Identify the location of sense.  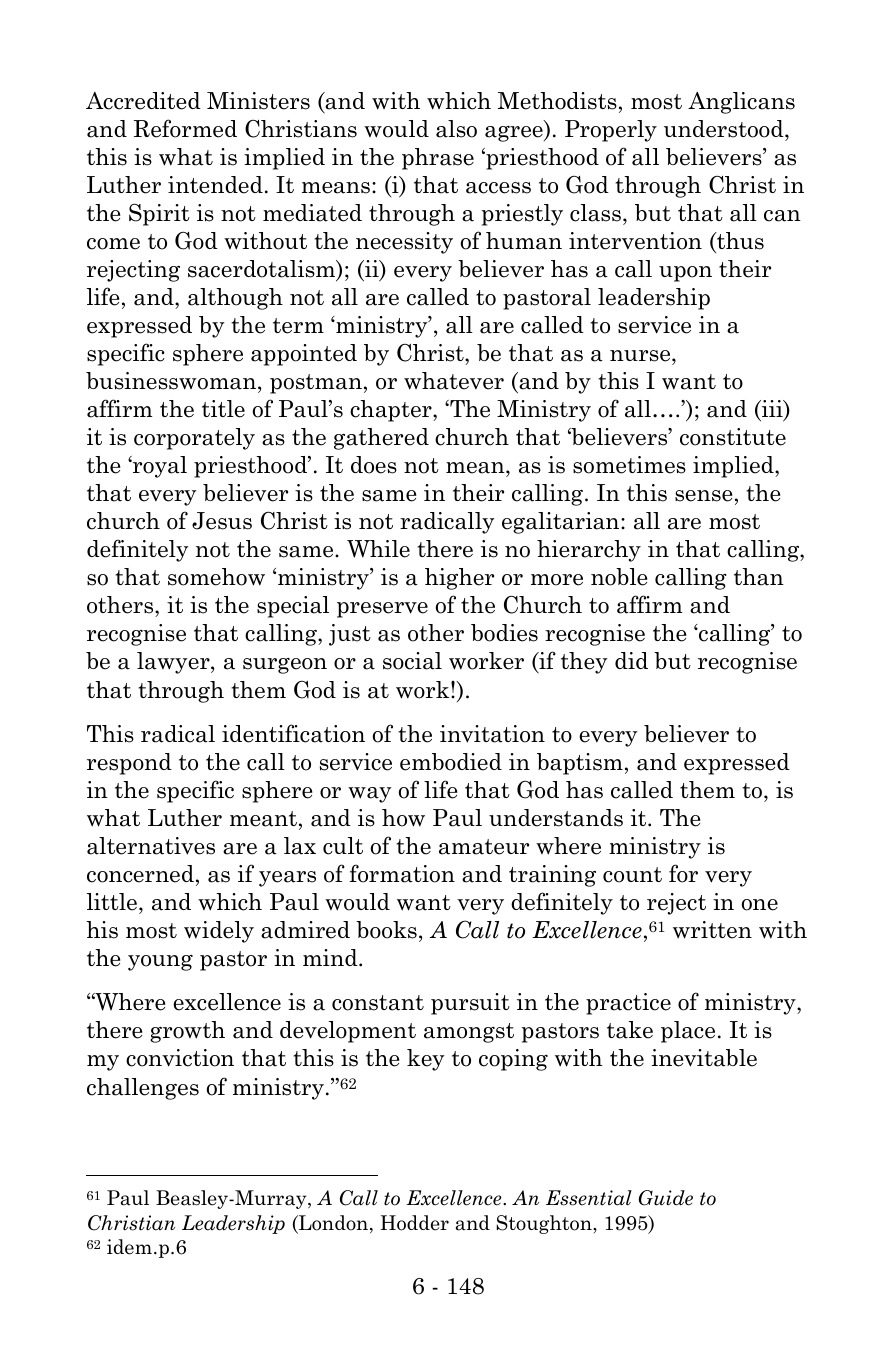
(703, 496).
